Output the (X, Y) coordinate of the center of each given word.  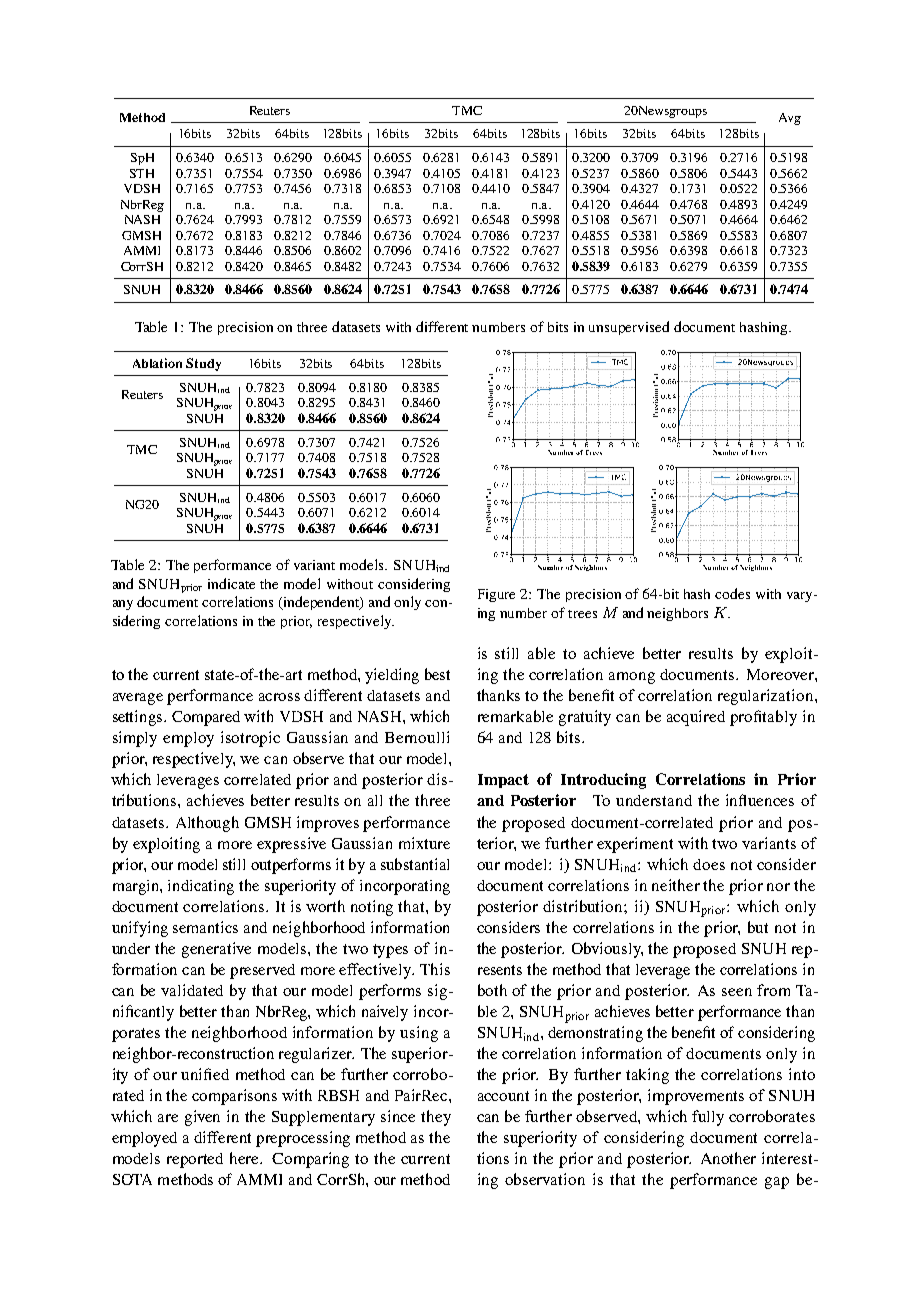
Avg (790, 119)
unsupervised (629, 328)
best (437, 674)
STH (142, 173)
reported (195, 1160)
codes (732, 593)
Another (728, 1158)
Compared (206, 718)
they (436, 1118)
